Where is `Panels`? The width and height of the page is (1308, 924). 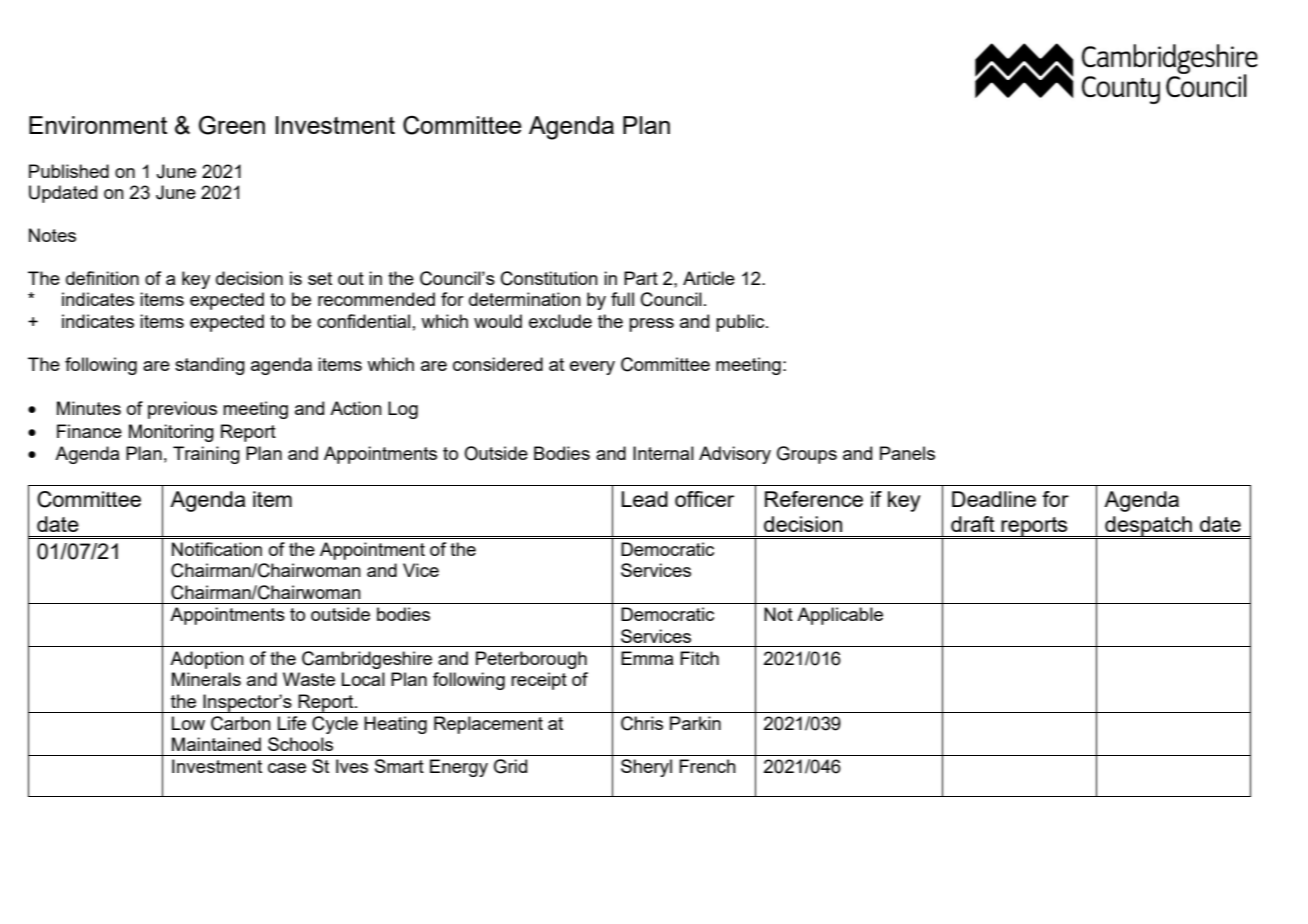 Panels is located at coordinates (907, 453).
